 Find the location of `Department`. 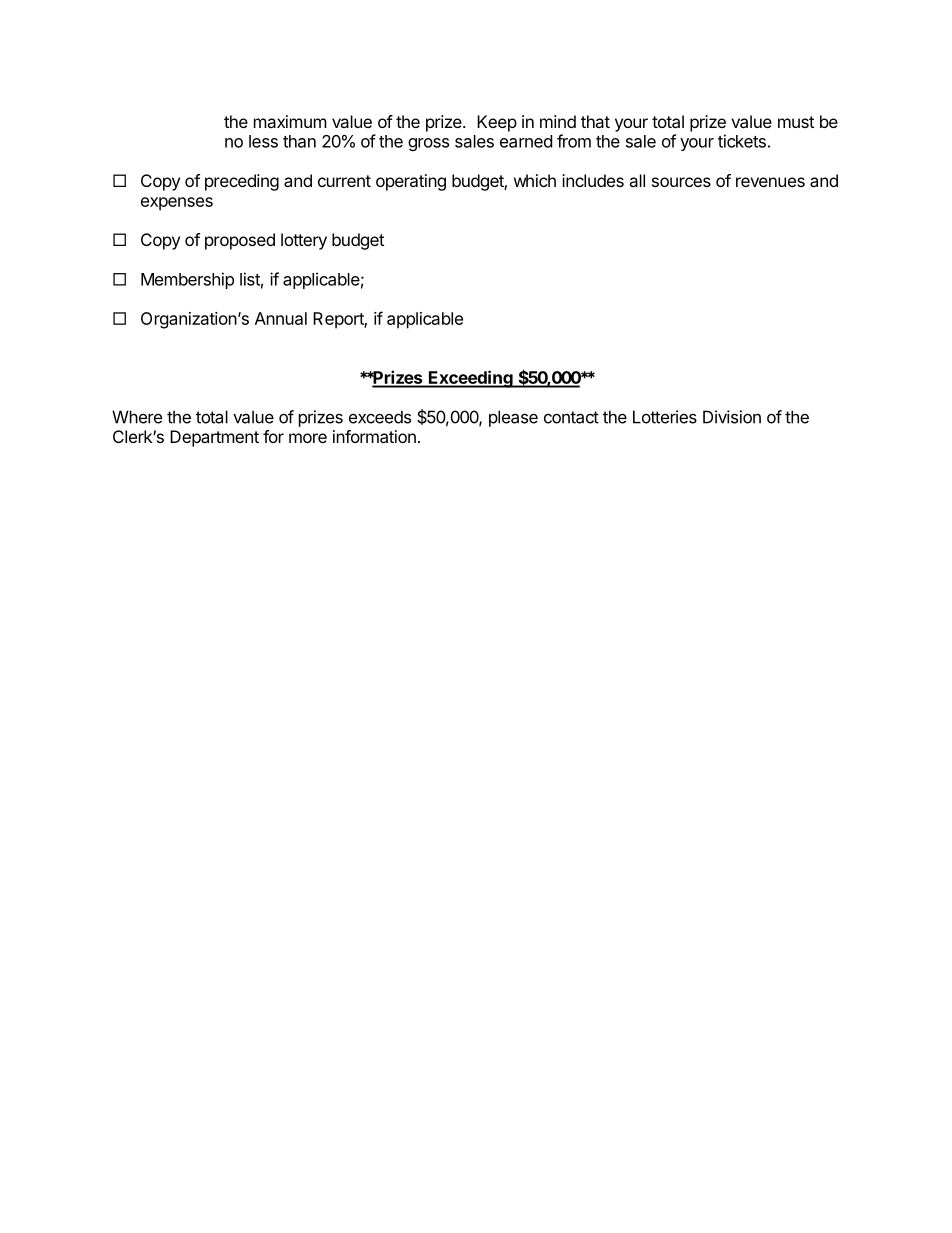

Department is located at coordinates (214, 438).
